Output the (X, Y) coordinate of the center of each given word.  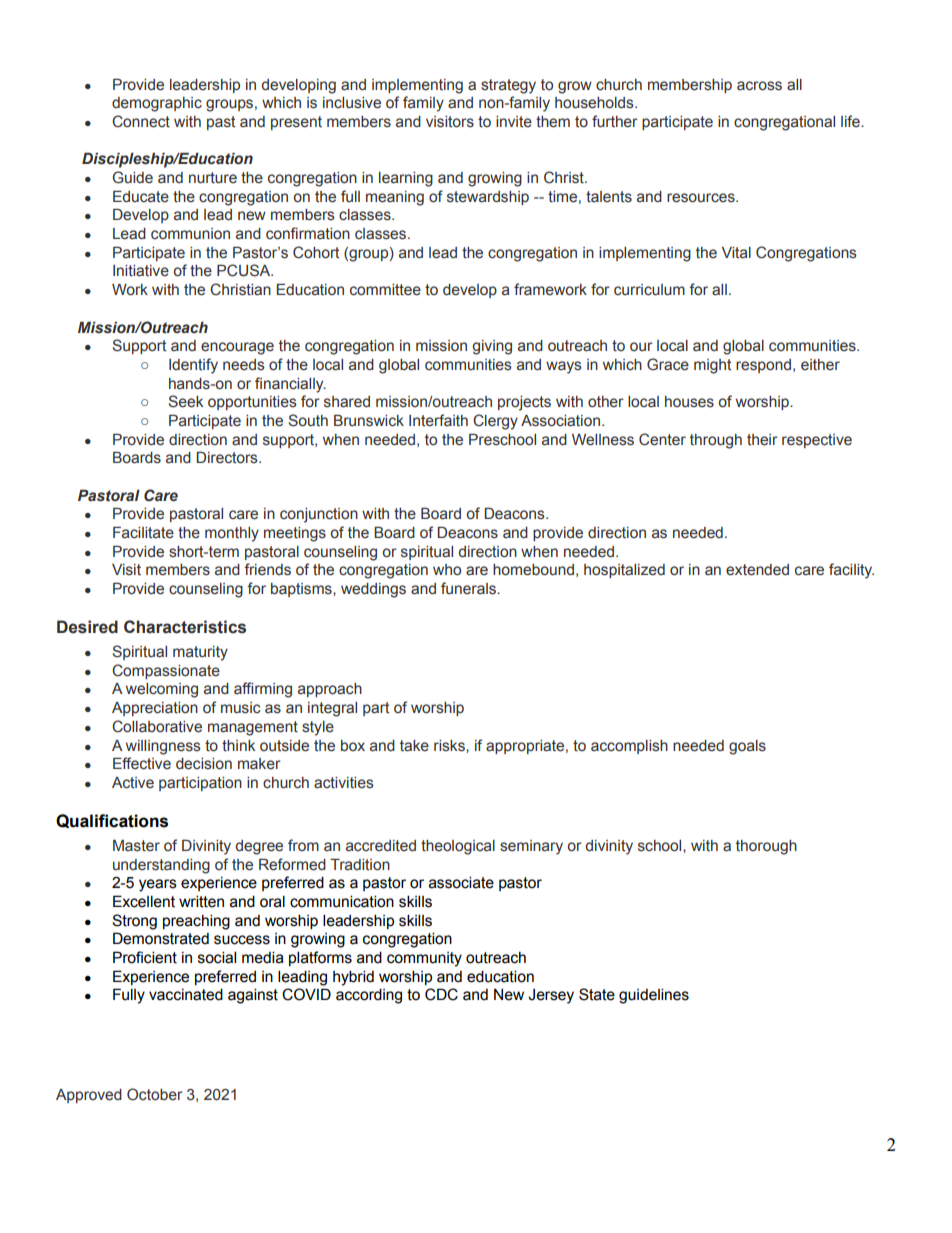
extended (757, 570)
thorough (766, 847)
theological (458, 847)
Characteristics (185, 627)
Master (136, 846)
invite (514, 122)
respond (763, 366)
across (759, 86)
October (155, 1094)
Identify (193, 366)
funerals (470, 588)
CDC (441, 994)
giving (492, 347)
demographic (157, 104)
